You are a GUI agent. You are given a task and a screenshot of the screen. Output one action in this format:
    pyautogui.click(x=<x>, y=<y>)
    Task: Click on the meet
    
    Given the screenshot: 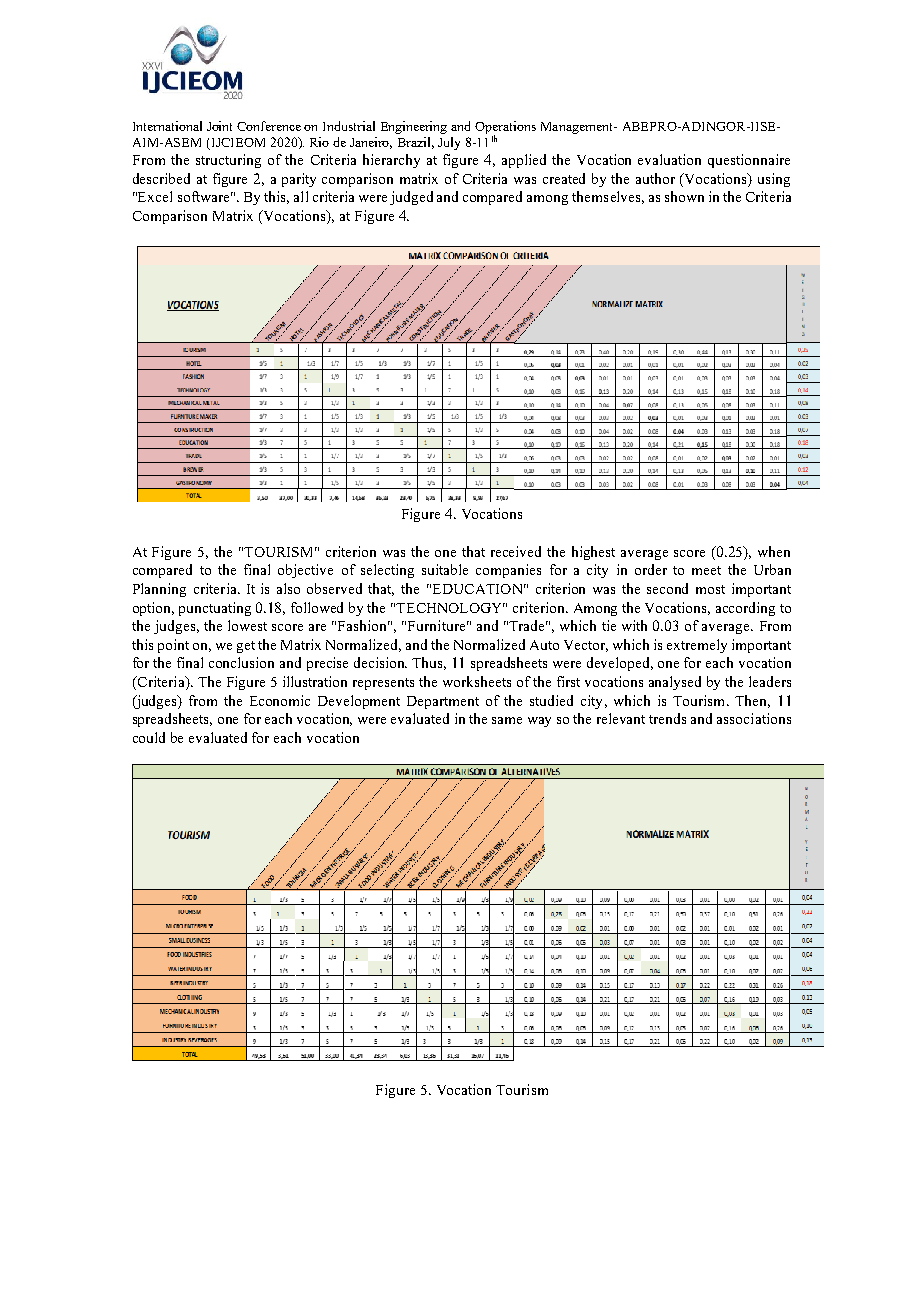 What is the action you would take?
    pyautogui.click(x=706, y=570)
